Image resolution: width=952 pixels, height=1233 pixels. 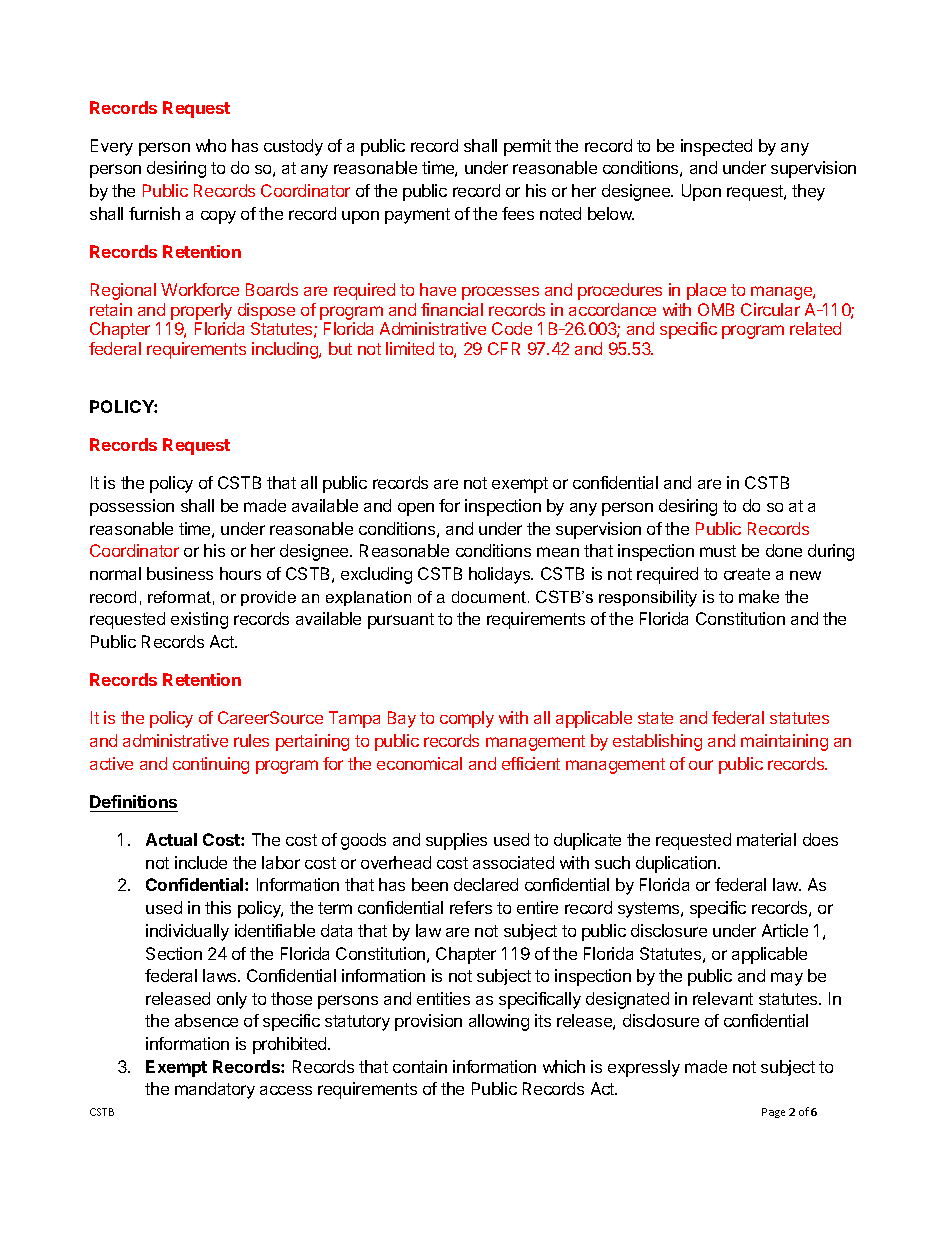 I want to click on include, so click(x=201, y=862).
